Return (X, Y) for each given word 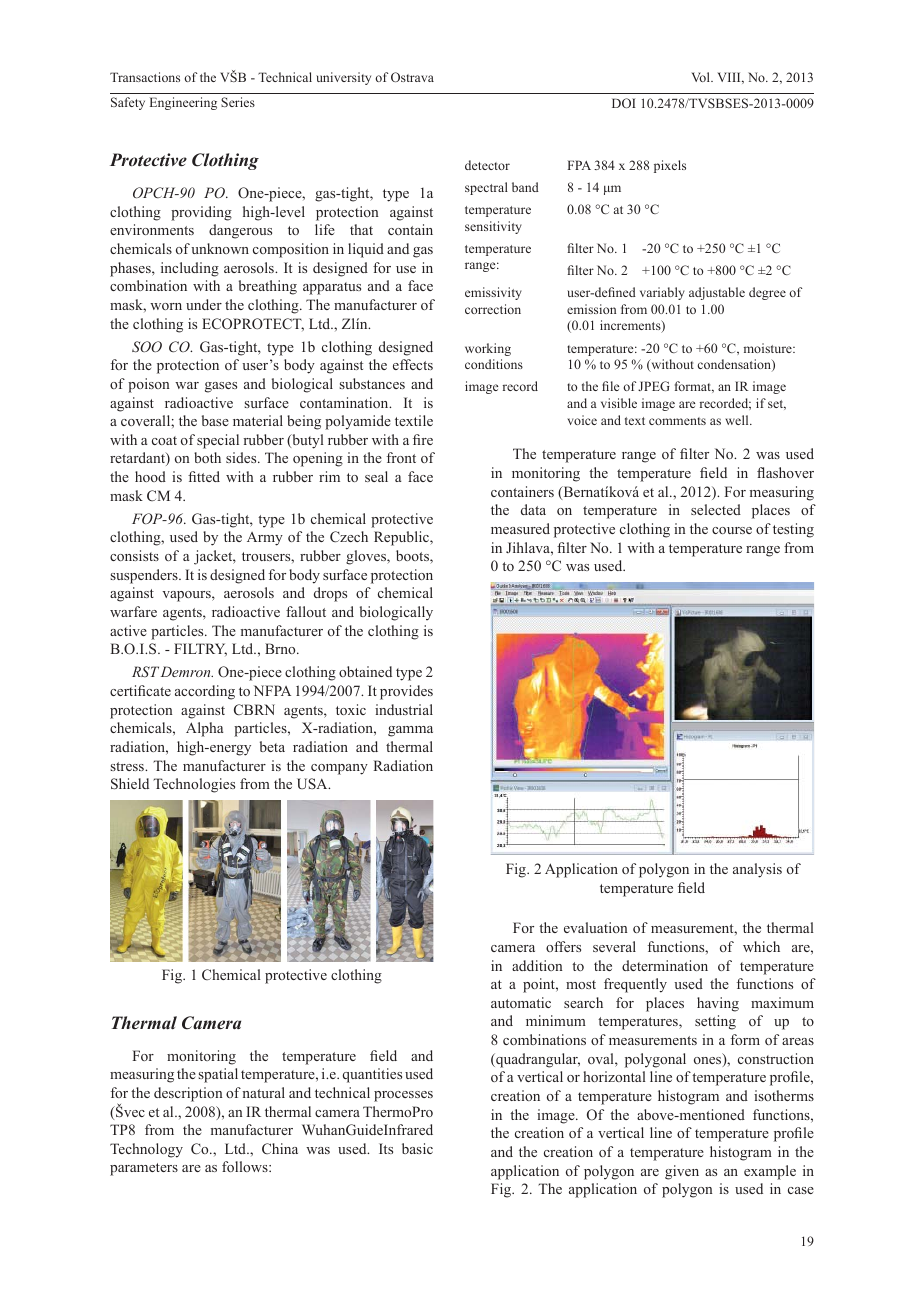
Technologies (194, 785)
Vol (702, 77)
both (207, 457)
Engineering (183, 103)
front (401, 457)
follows (246, 1166)
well (738, 420)
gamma (410, 731)
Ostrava (412, 77)
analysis (757, 870)
